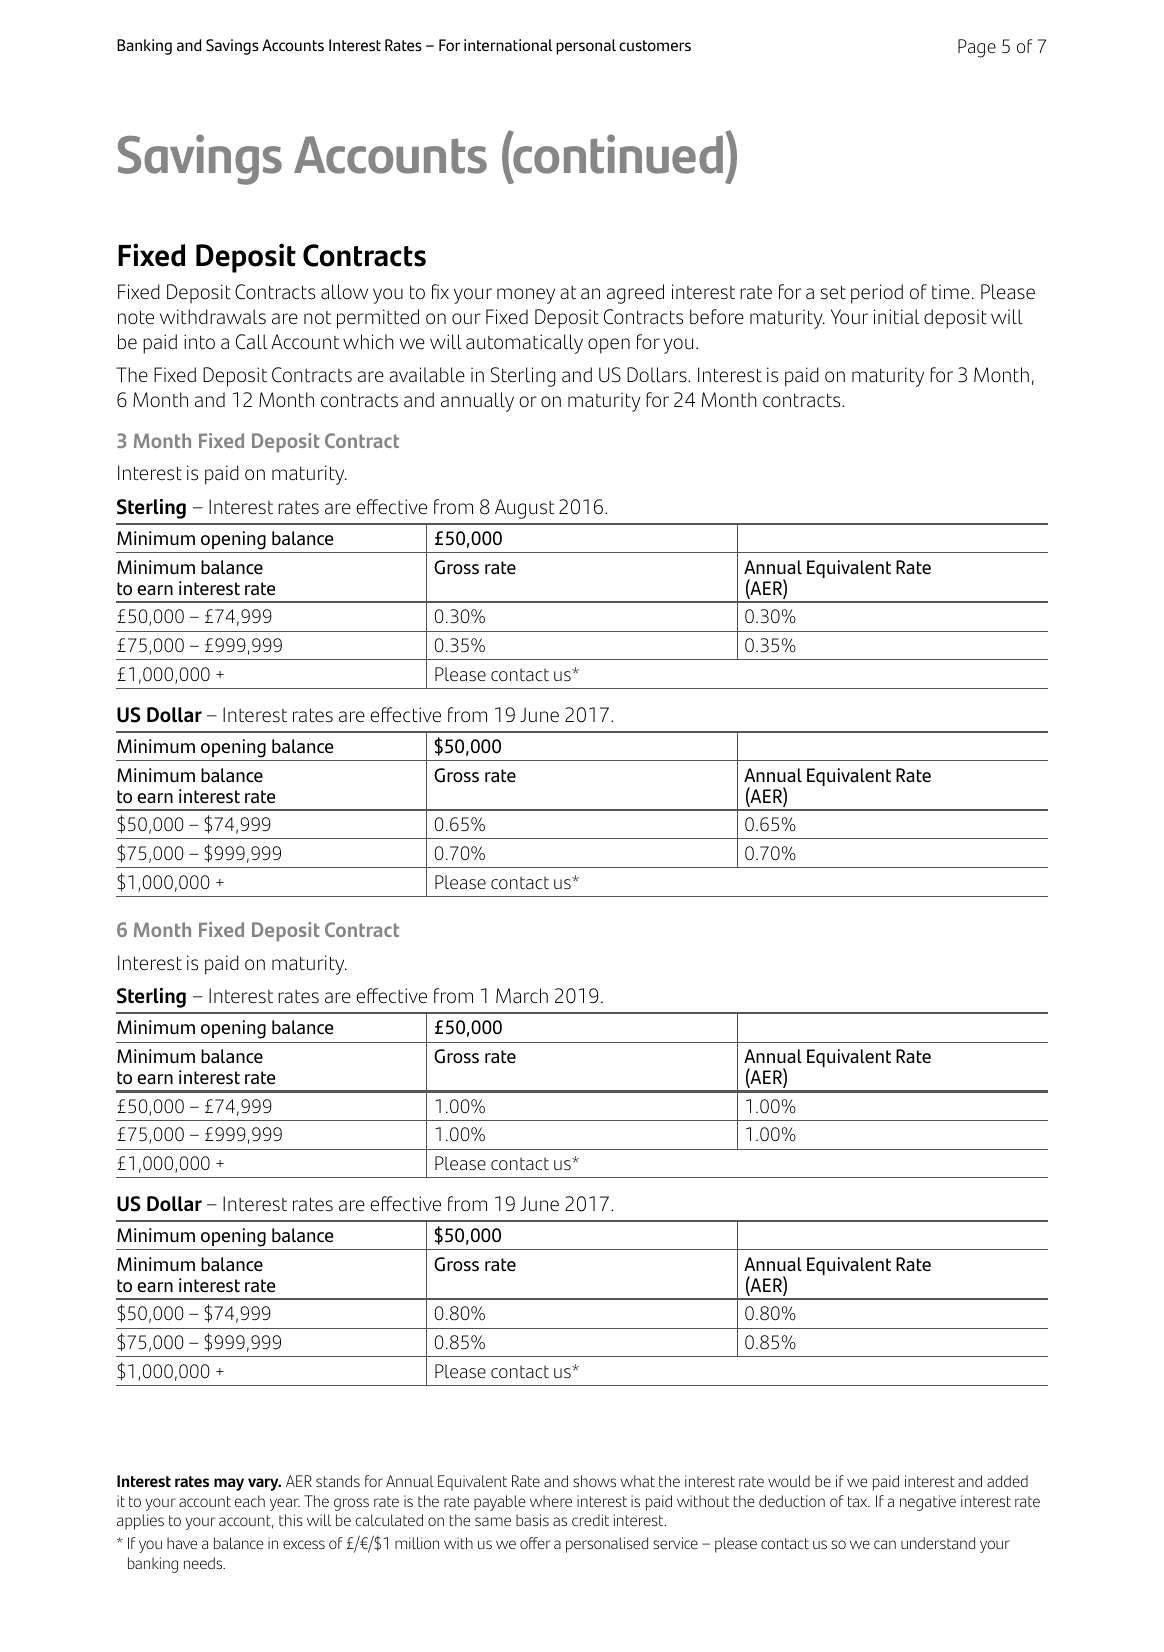 This page has width=1164, height=1652. I want to click on August, so click(524, 509).
